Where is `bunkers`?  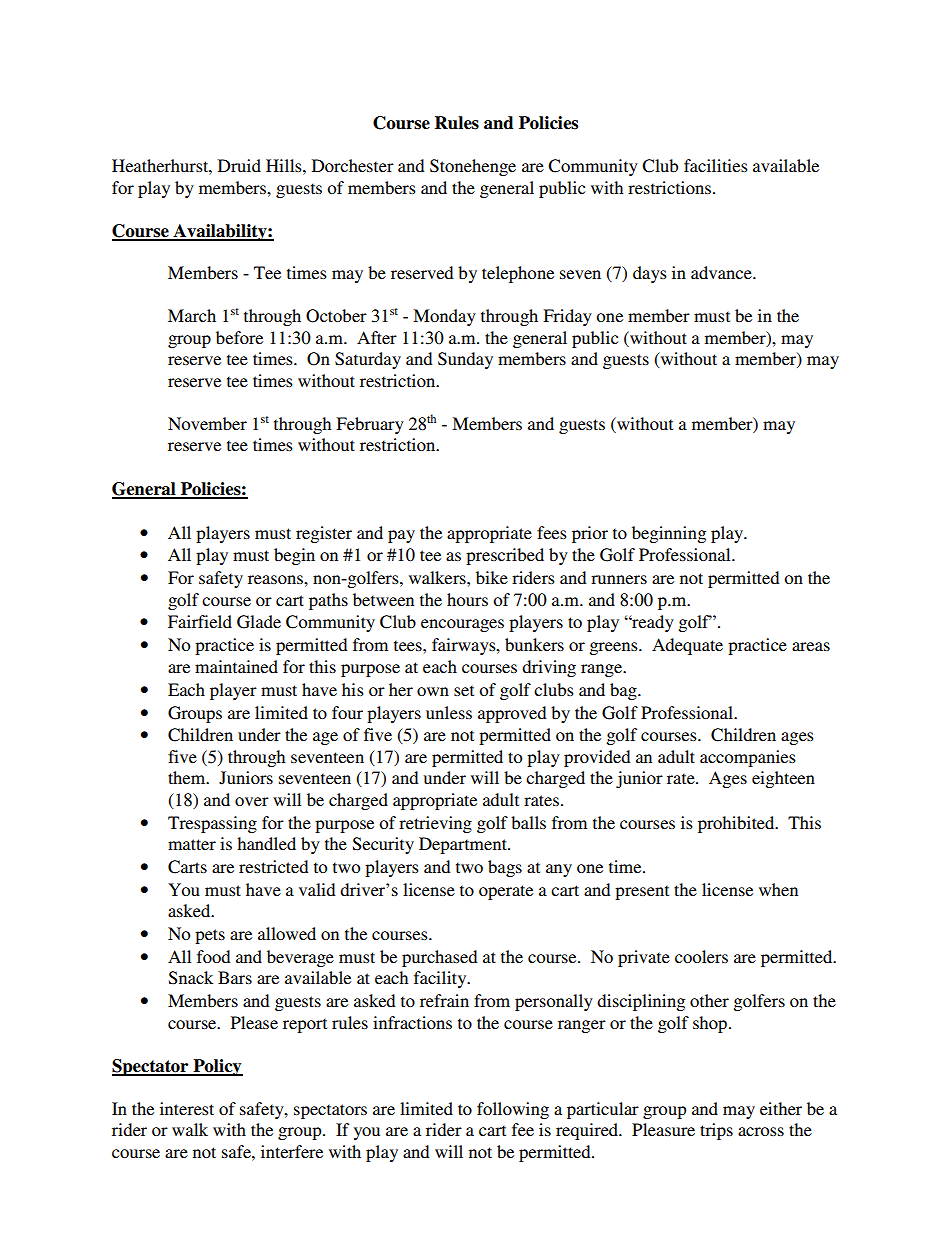
bunkers is located at coordinates (534, 644).
